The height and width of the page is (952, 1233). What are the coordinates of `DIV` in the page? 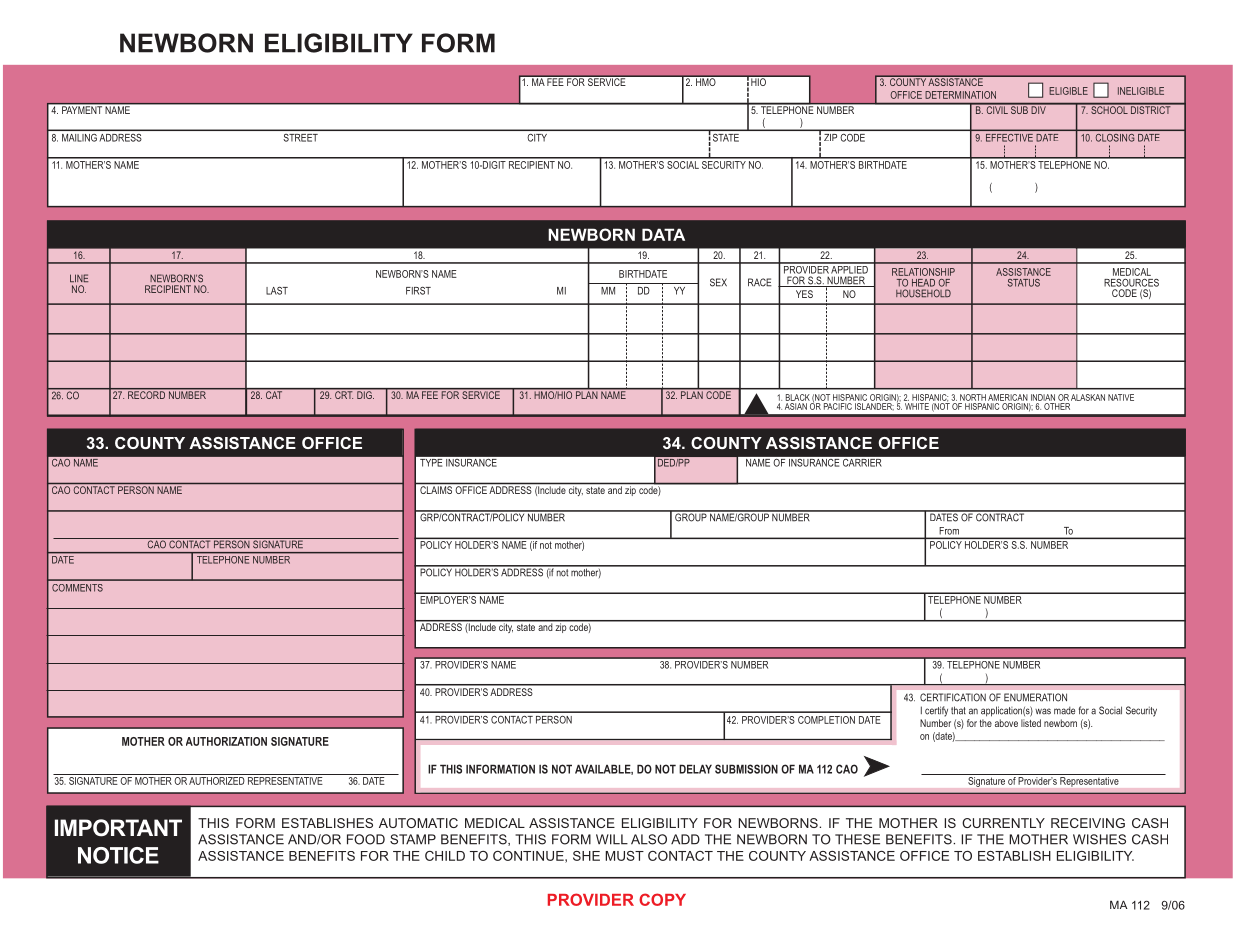 It's located at (1038, 109).
